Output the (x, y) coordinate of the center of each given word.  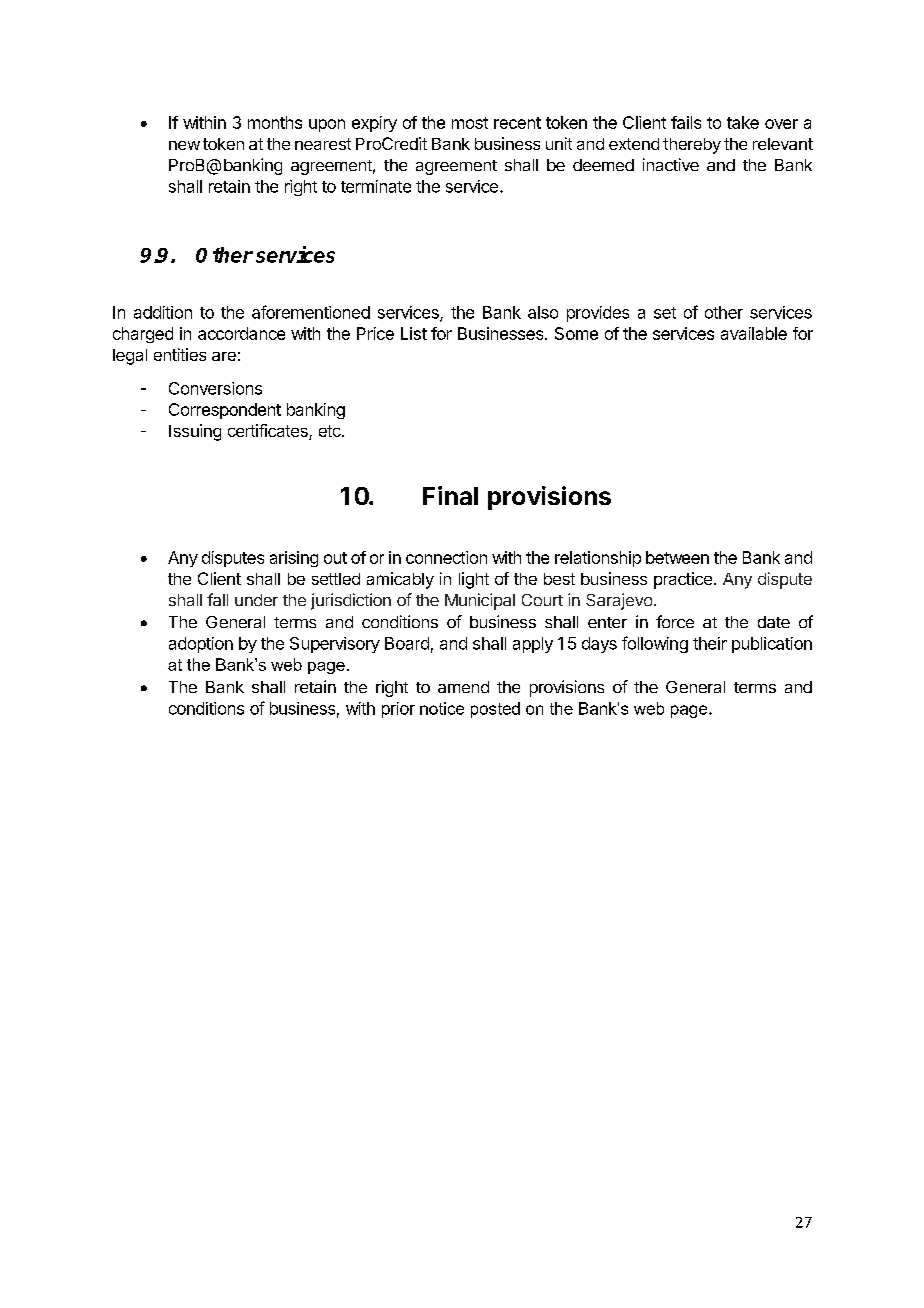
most (470, 123)
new (184, 145)
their (710, 643)
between (677, 557)
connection (446, 557)
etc (331, 431)
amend (463, 687)
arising (294, 559)
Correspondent (225, 411)
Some (576, 333)
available (754, 333)
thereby (692, 146)
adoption (201, 645)
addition (163, 312)
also (543, 312)
